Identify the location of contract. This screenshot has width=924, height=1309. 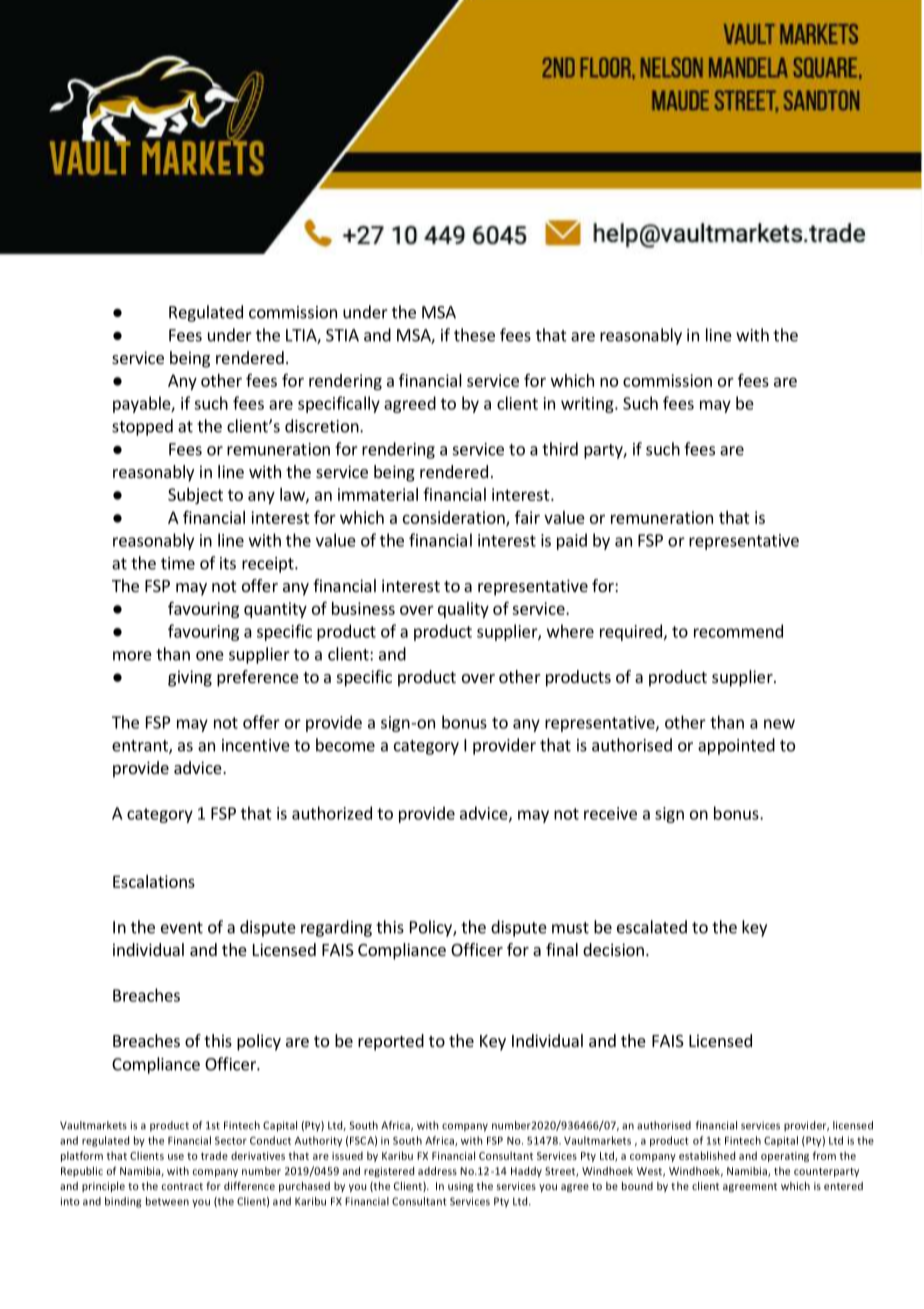
(182, 1186).
